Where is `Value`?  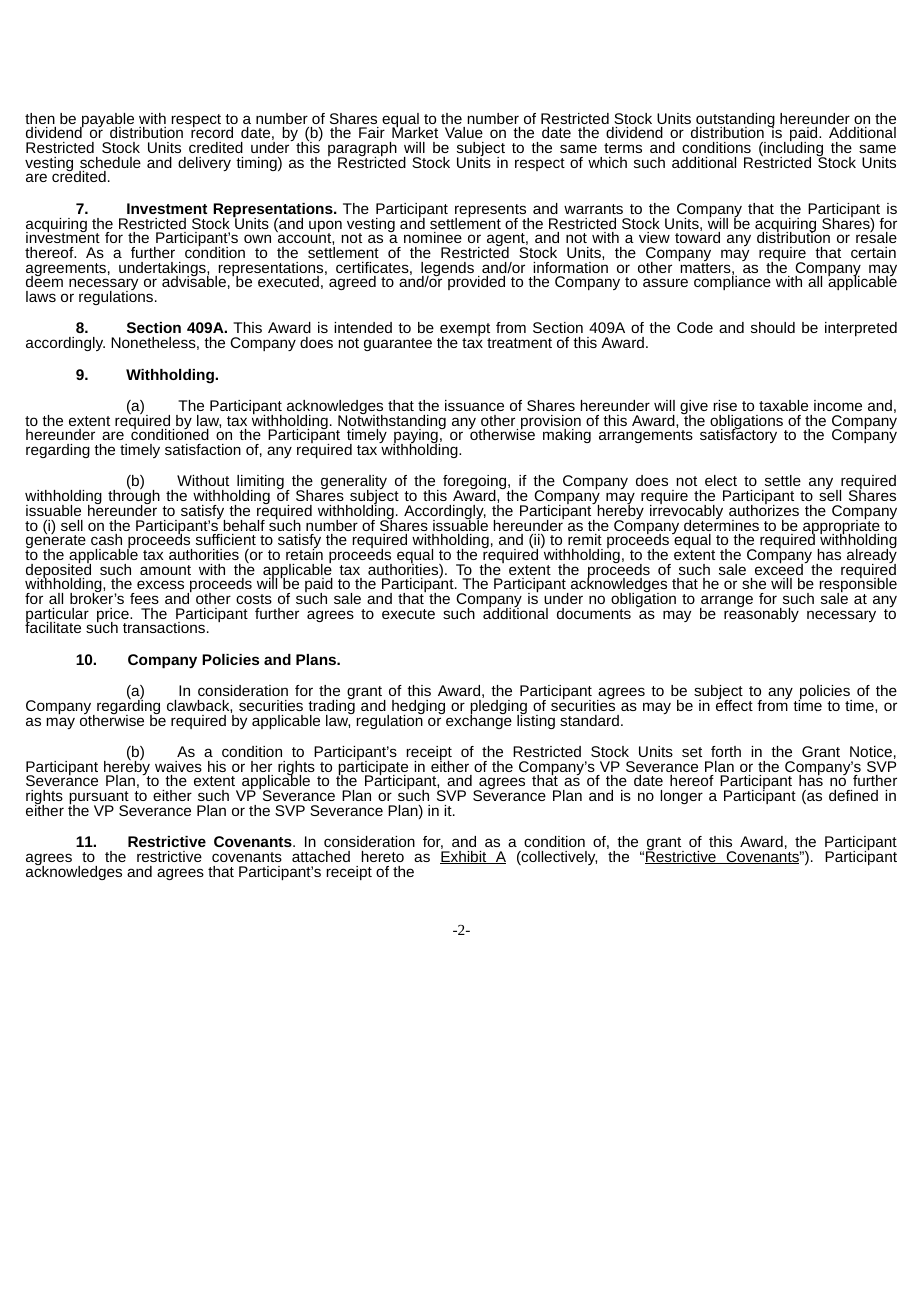 Value is located at coordinates (464, 132).
